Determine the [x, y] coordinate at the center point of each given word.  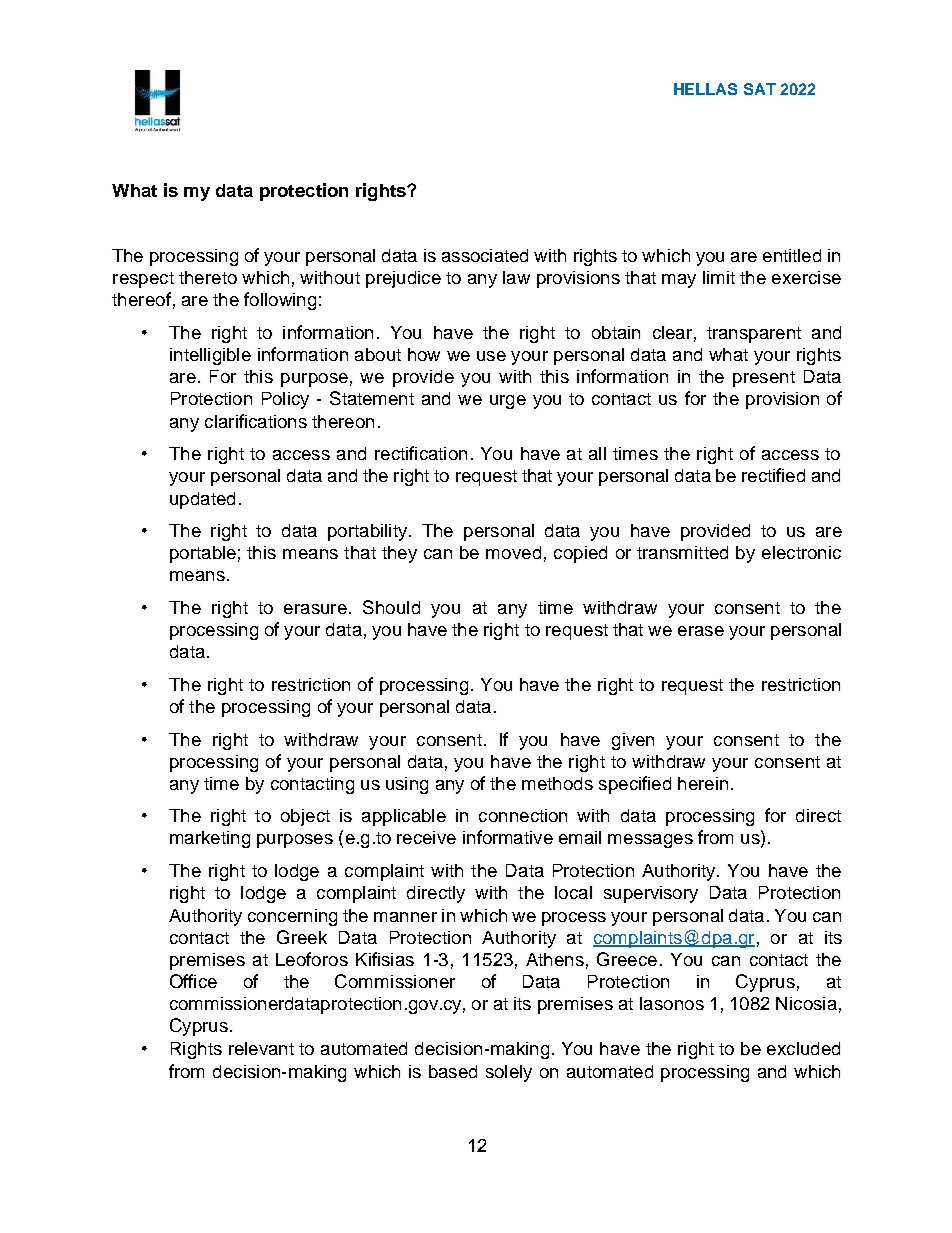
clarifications [256, 421]
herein [703, 783]
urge [508, 402]
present [764, 379]
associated [485, 255]
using [407, 785]
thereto [208, 277]
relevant [261, 1048]
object [305, 817]
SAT [760, 89]
